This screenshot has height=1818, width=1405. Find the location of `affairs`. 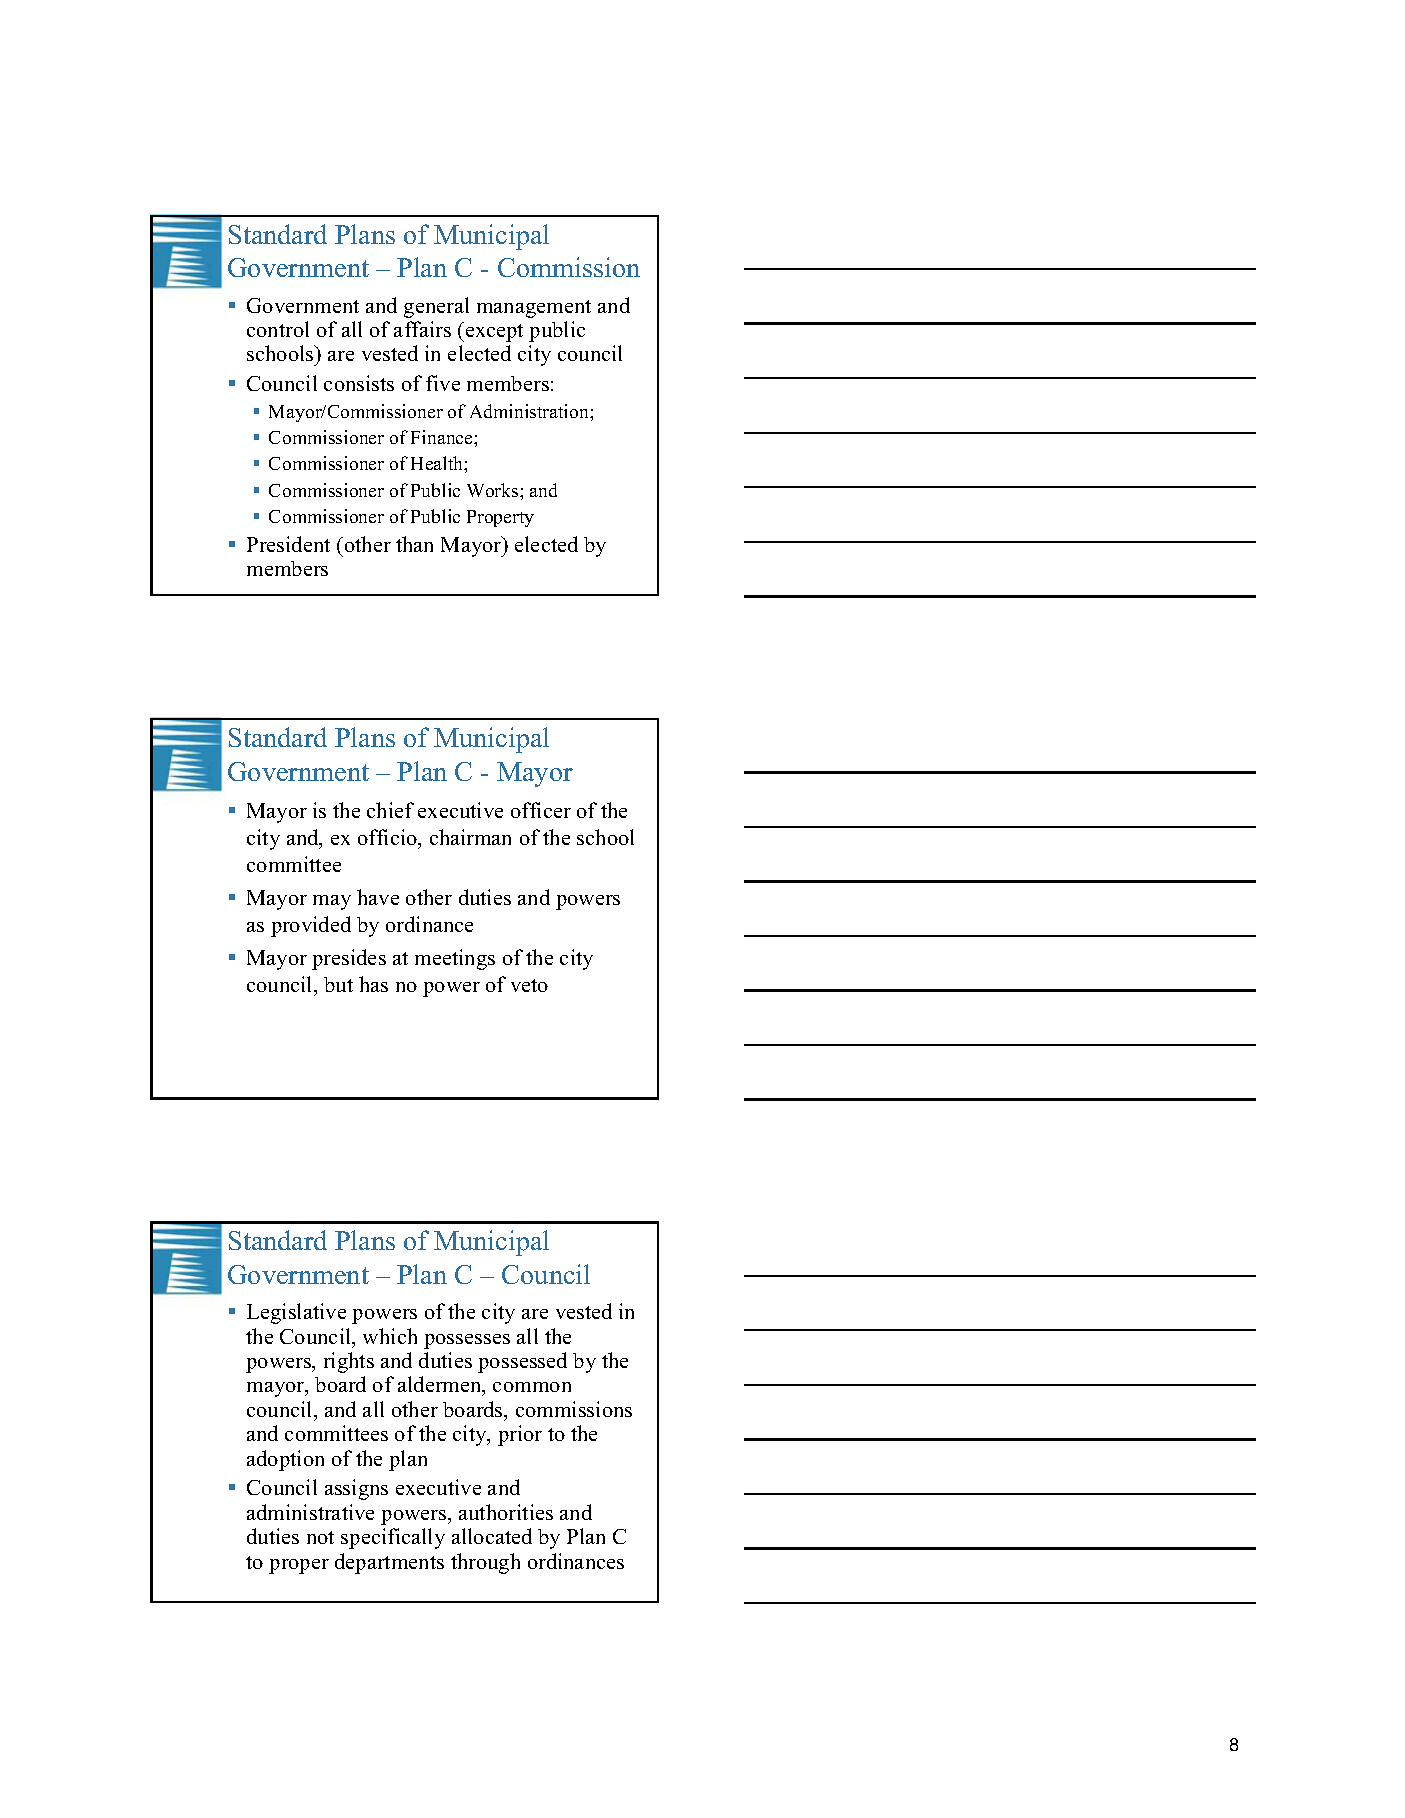

affairs is located at coordinates (422, 329).
